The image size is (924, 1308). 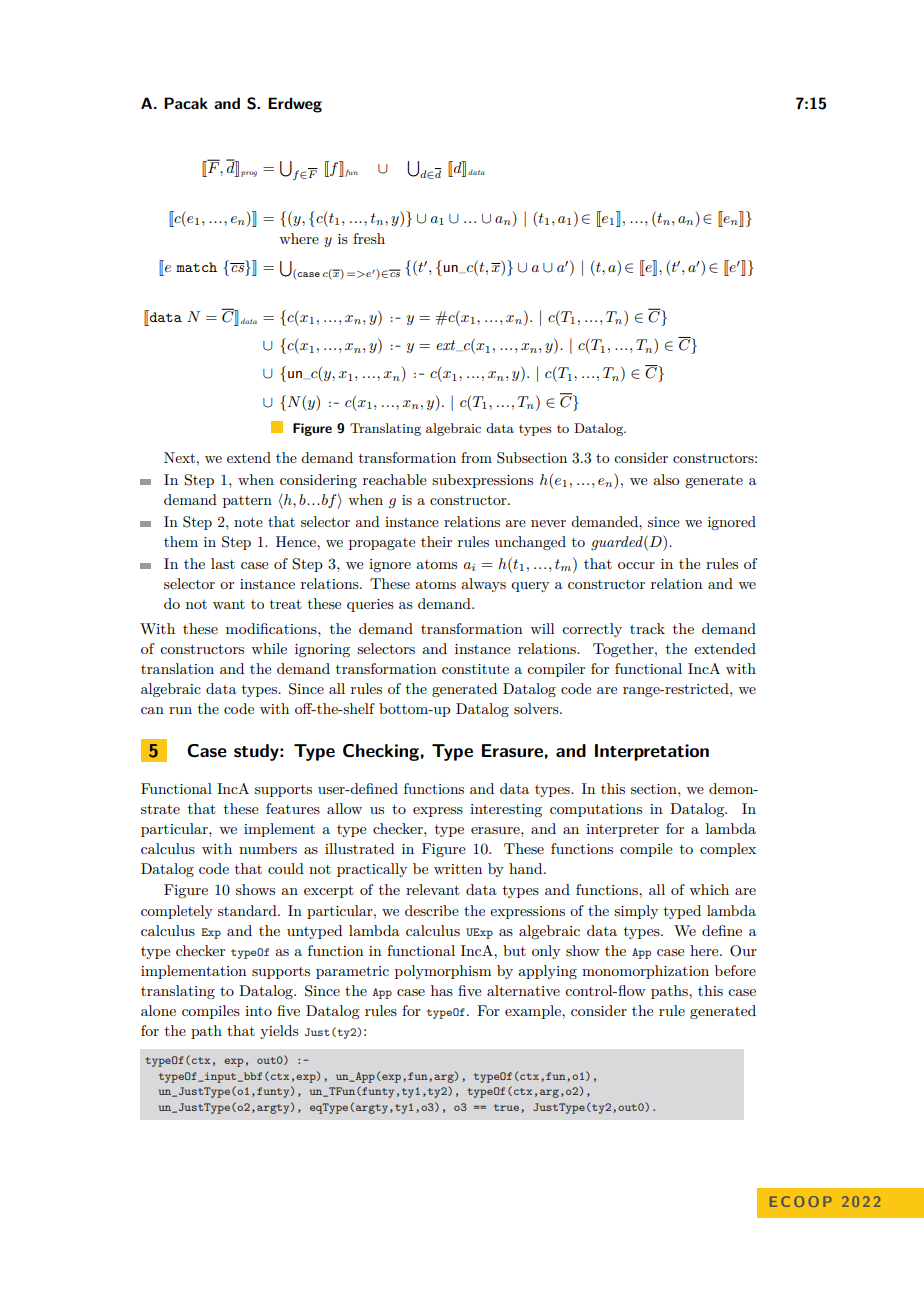 I want to click on track, so click(x=647, y=628).
